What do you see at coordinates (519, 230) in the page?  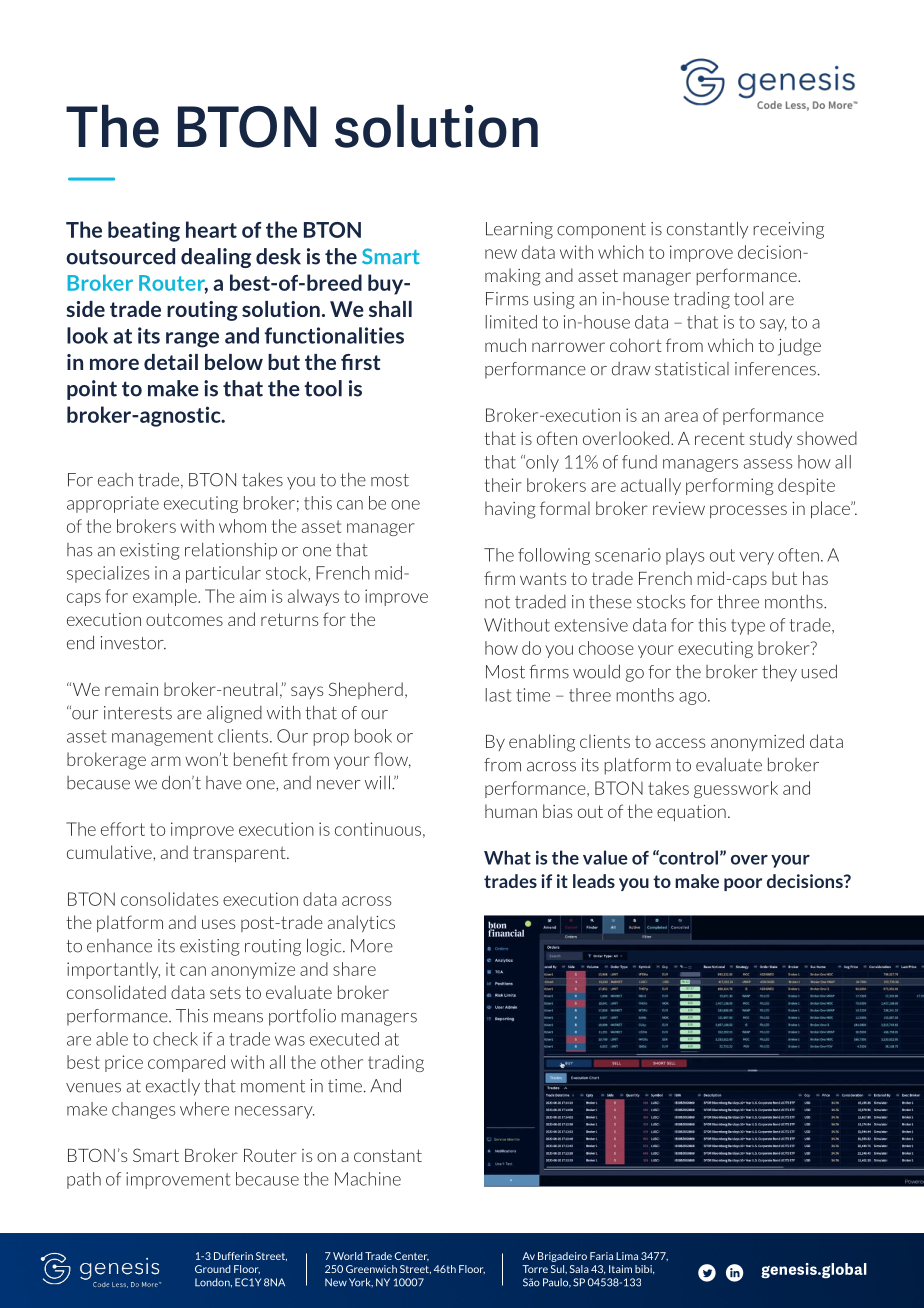 I see `Learning` at bounding box center [519, 230].
